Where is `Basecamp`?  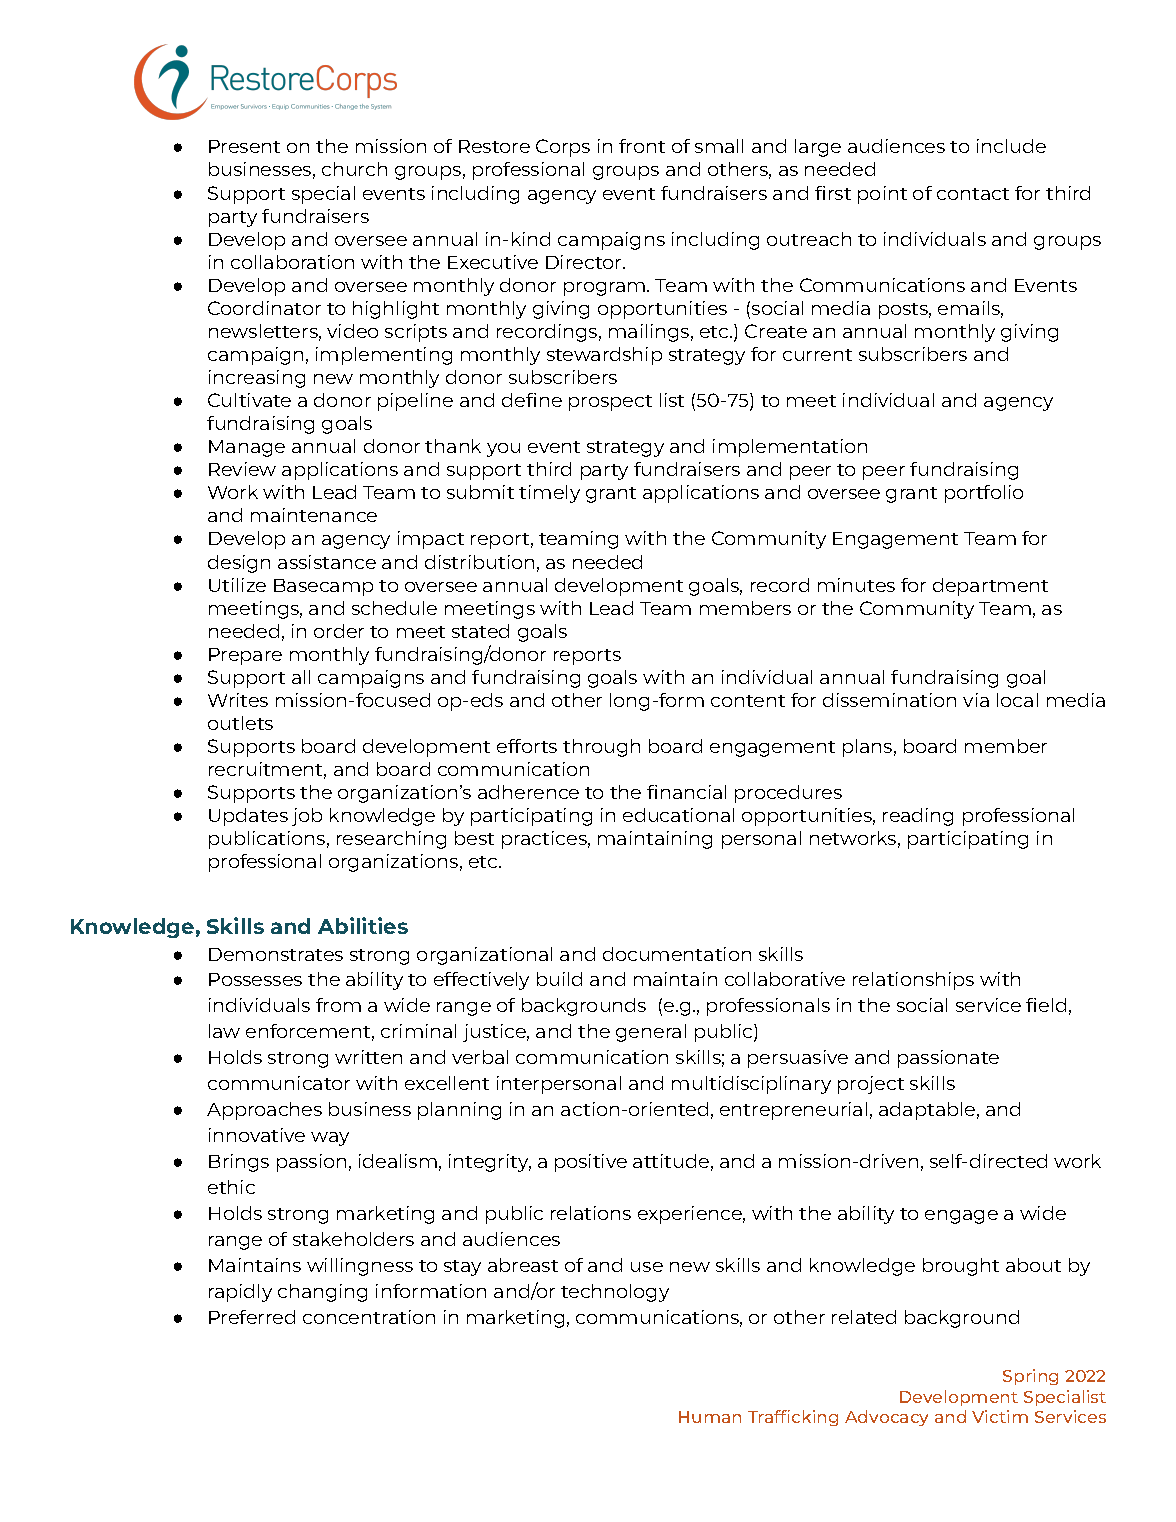
Basecamp is located at coordinates (323, 587).
